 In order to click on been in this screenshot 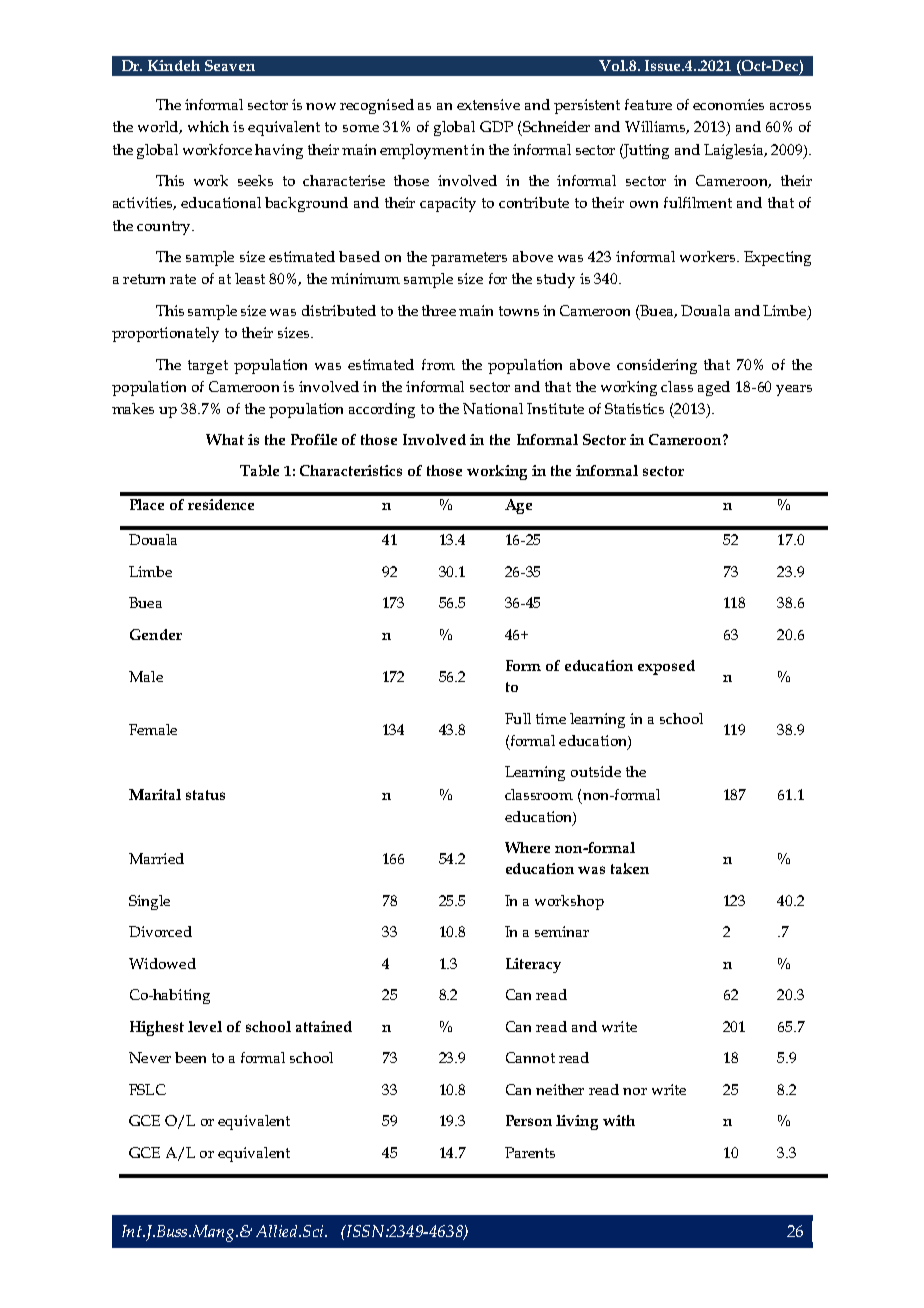, I will do `click(190, 1057)`.
